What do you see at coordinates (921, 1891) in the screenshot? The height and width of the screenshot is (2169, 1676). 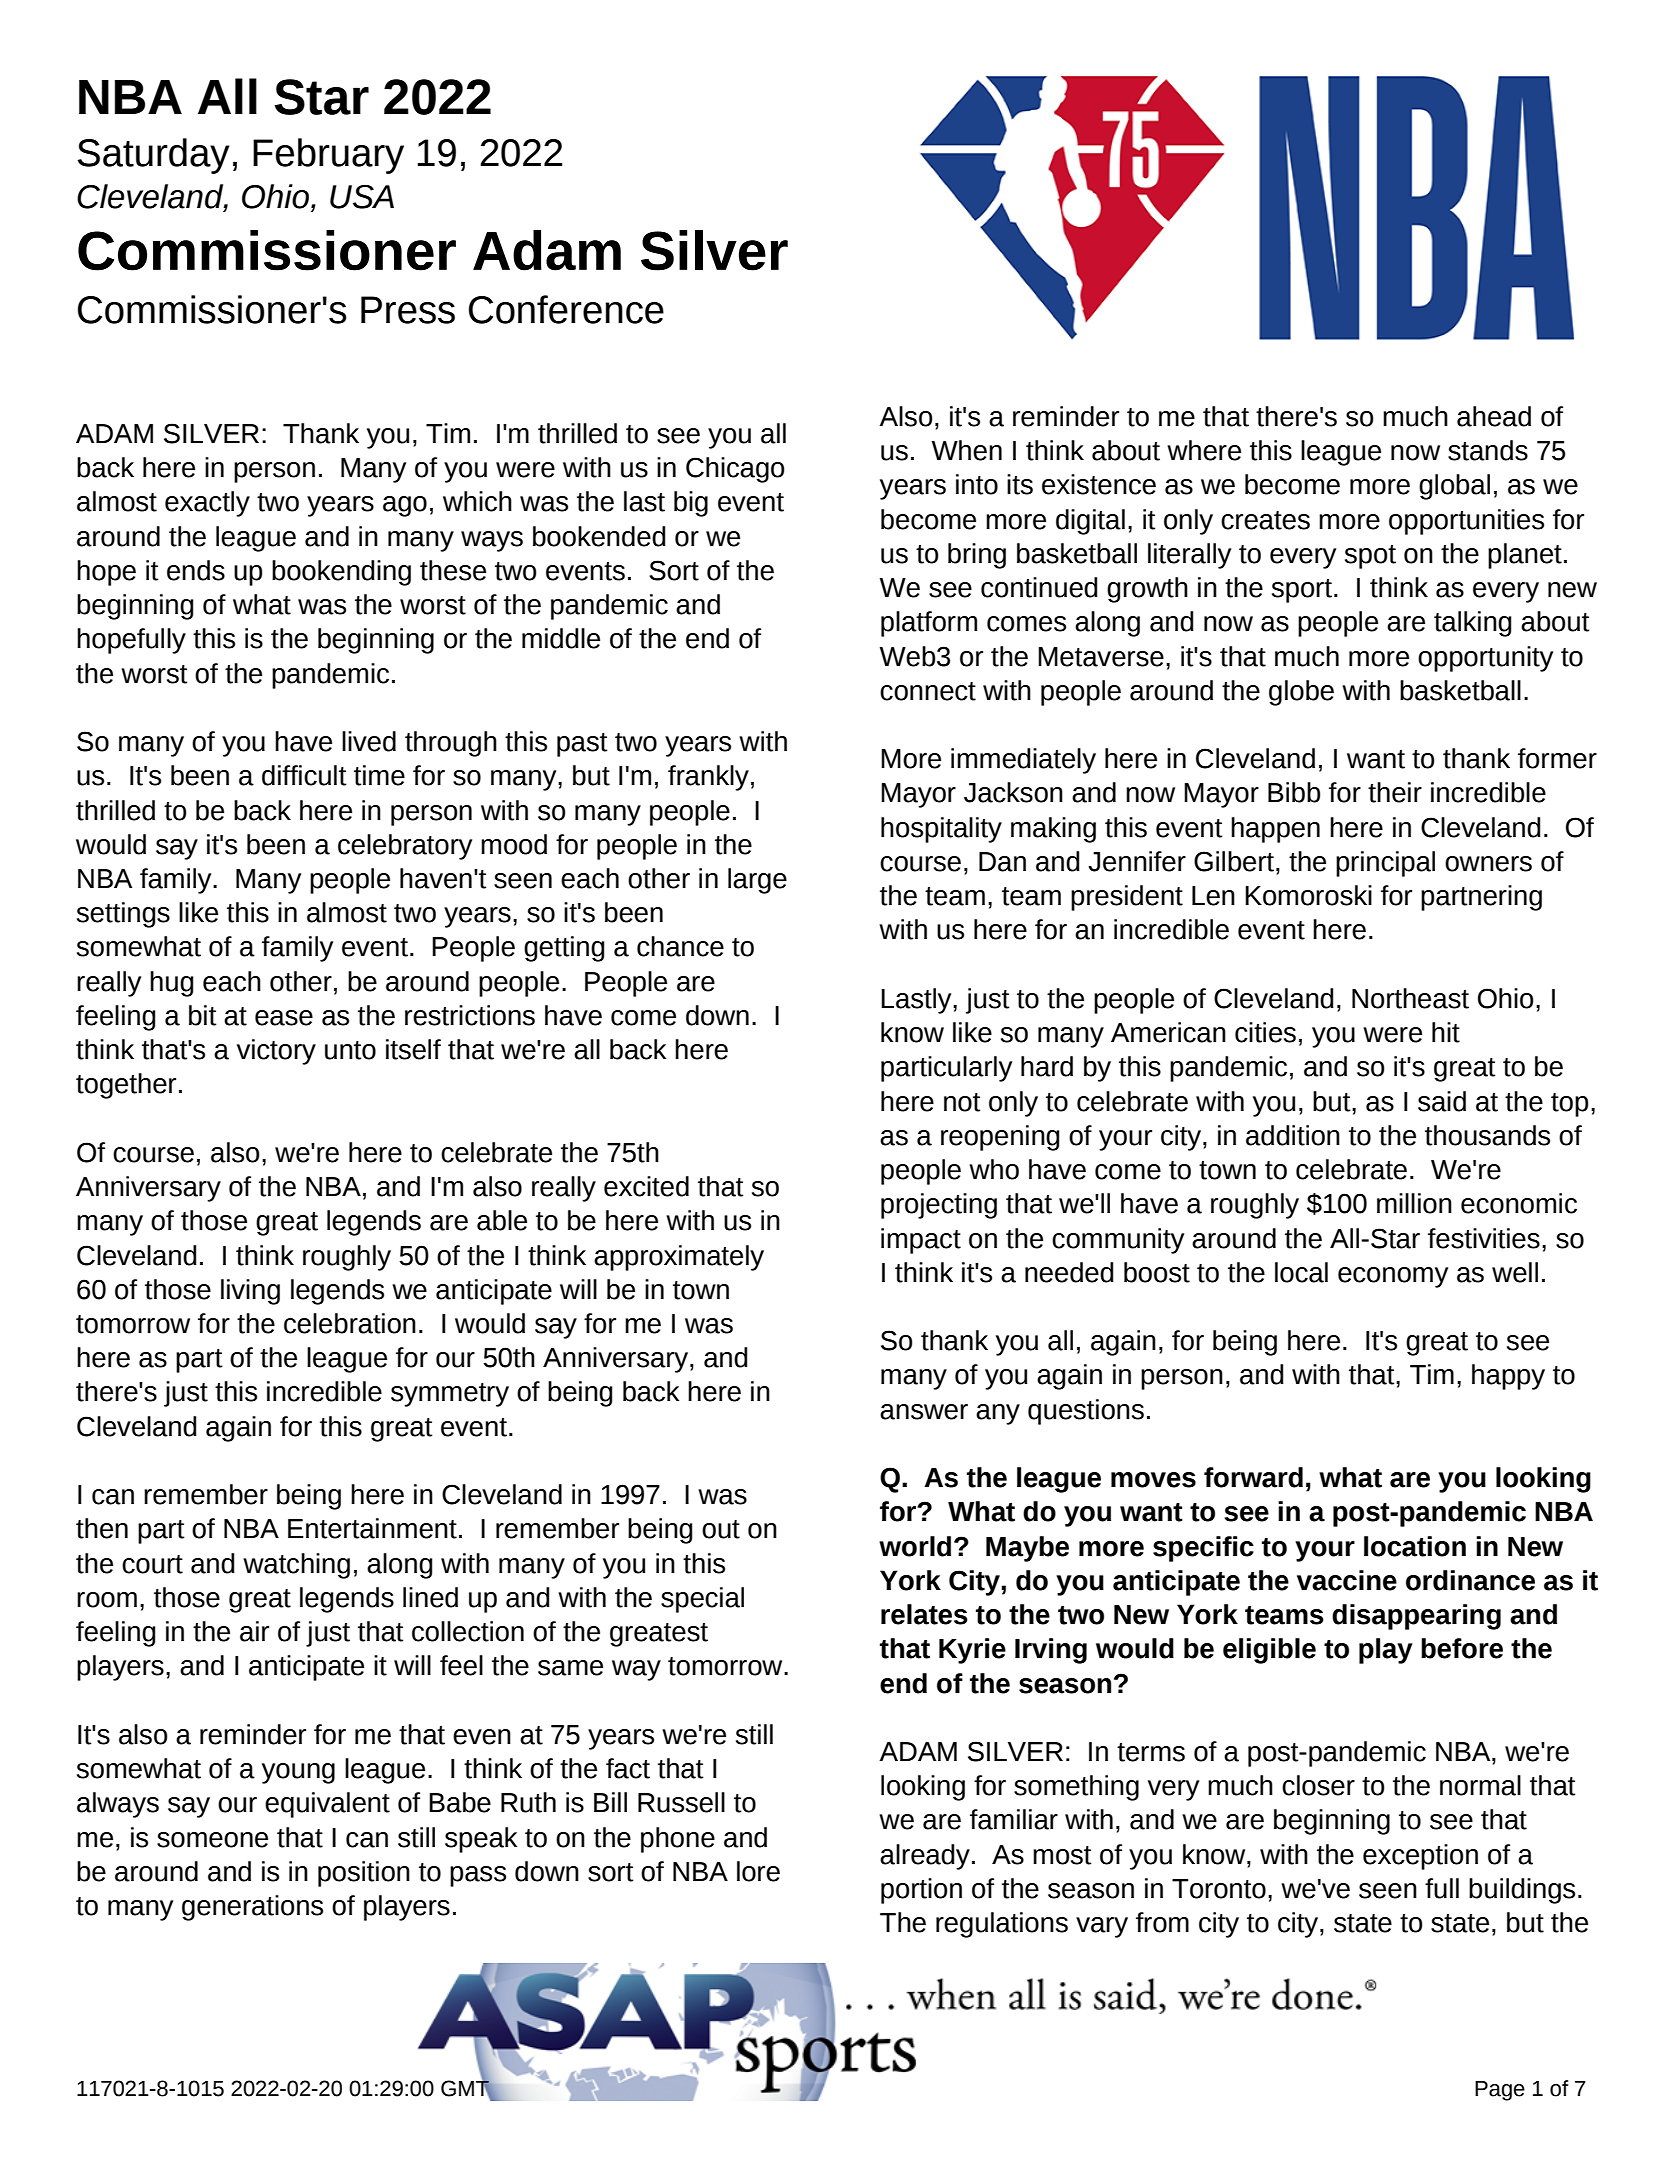 I see `portion` at bounding box center [921, 1891].
